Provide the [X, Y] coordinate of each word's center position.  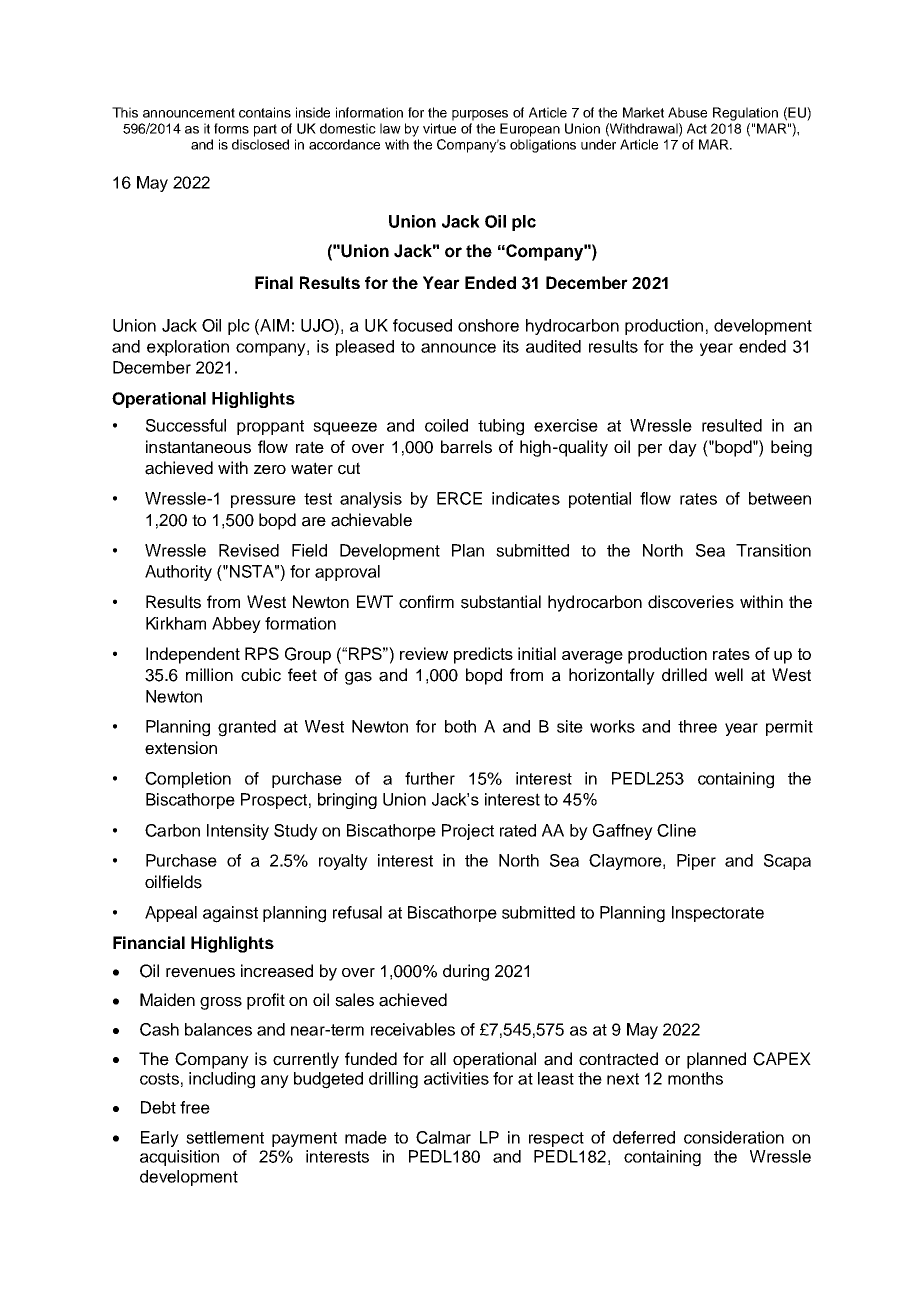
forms [231, 128]
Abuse [687, 112]
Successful [186, 425]
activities [456, 1078]
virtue [439, 128]
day [683, 448]
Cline [676, 830]
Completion [188, 780]
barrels [466, 447]
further [430, 778]
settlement [225, 1137]
